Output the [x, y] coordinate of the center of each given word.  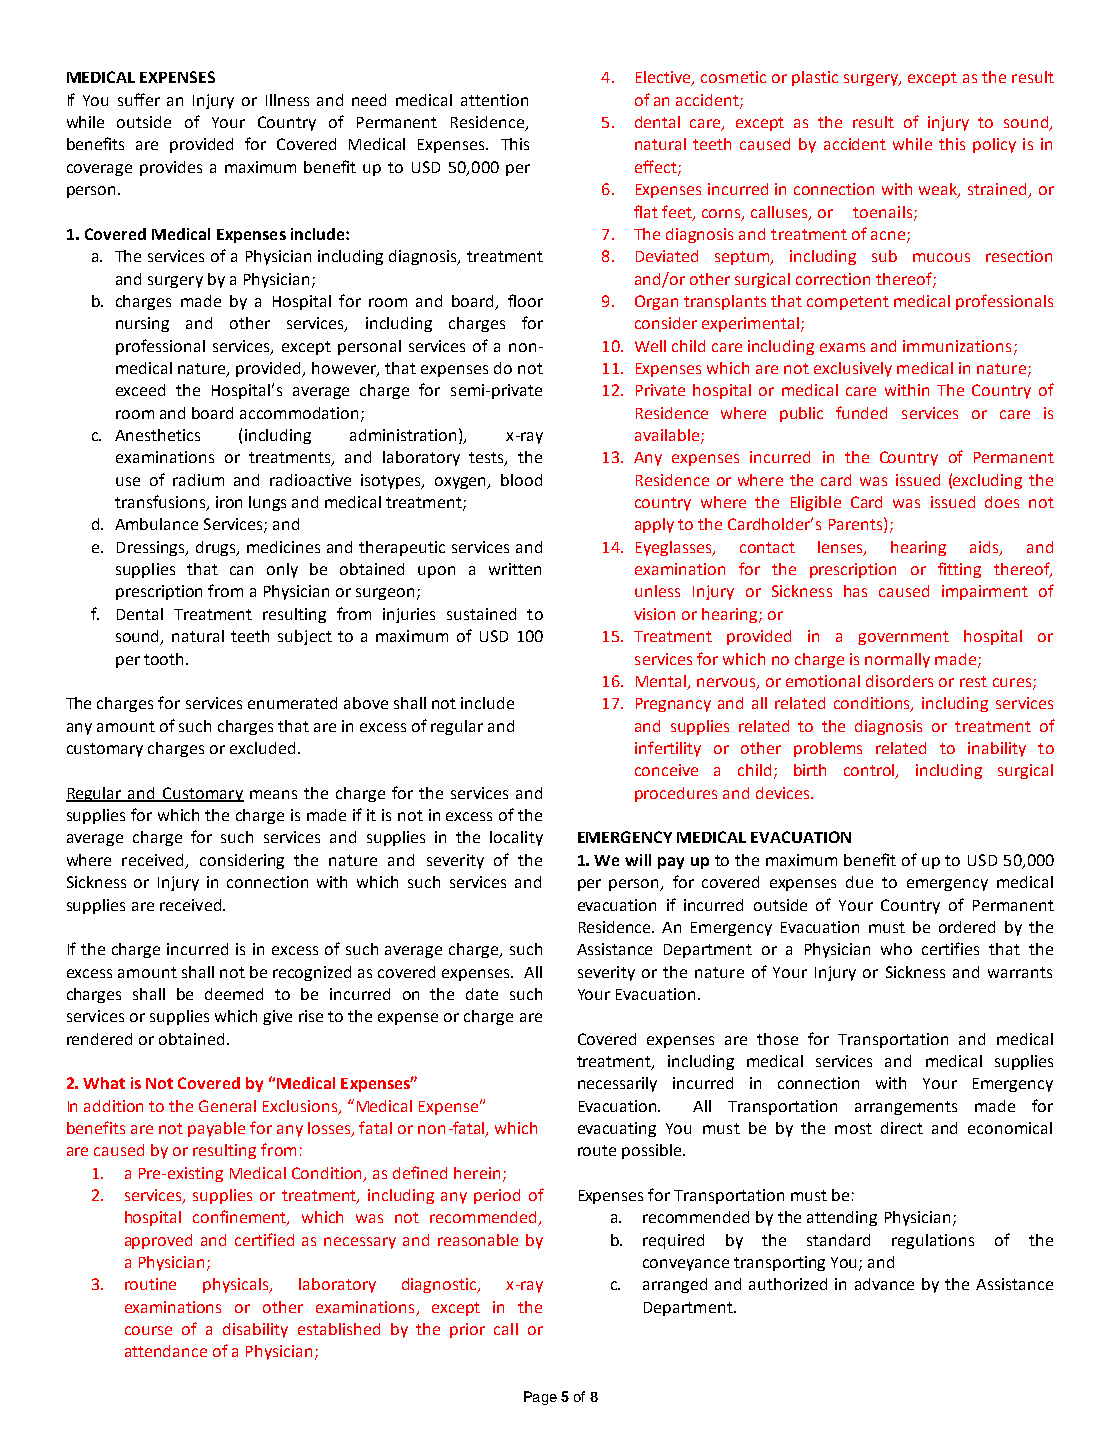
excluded [262, 748]
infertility [668, 749]
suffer [139, 99]
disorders [899, 681]
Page [540, 1398]
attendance [166, 1351]
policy [994, 145]
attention [494, 100]
